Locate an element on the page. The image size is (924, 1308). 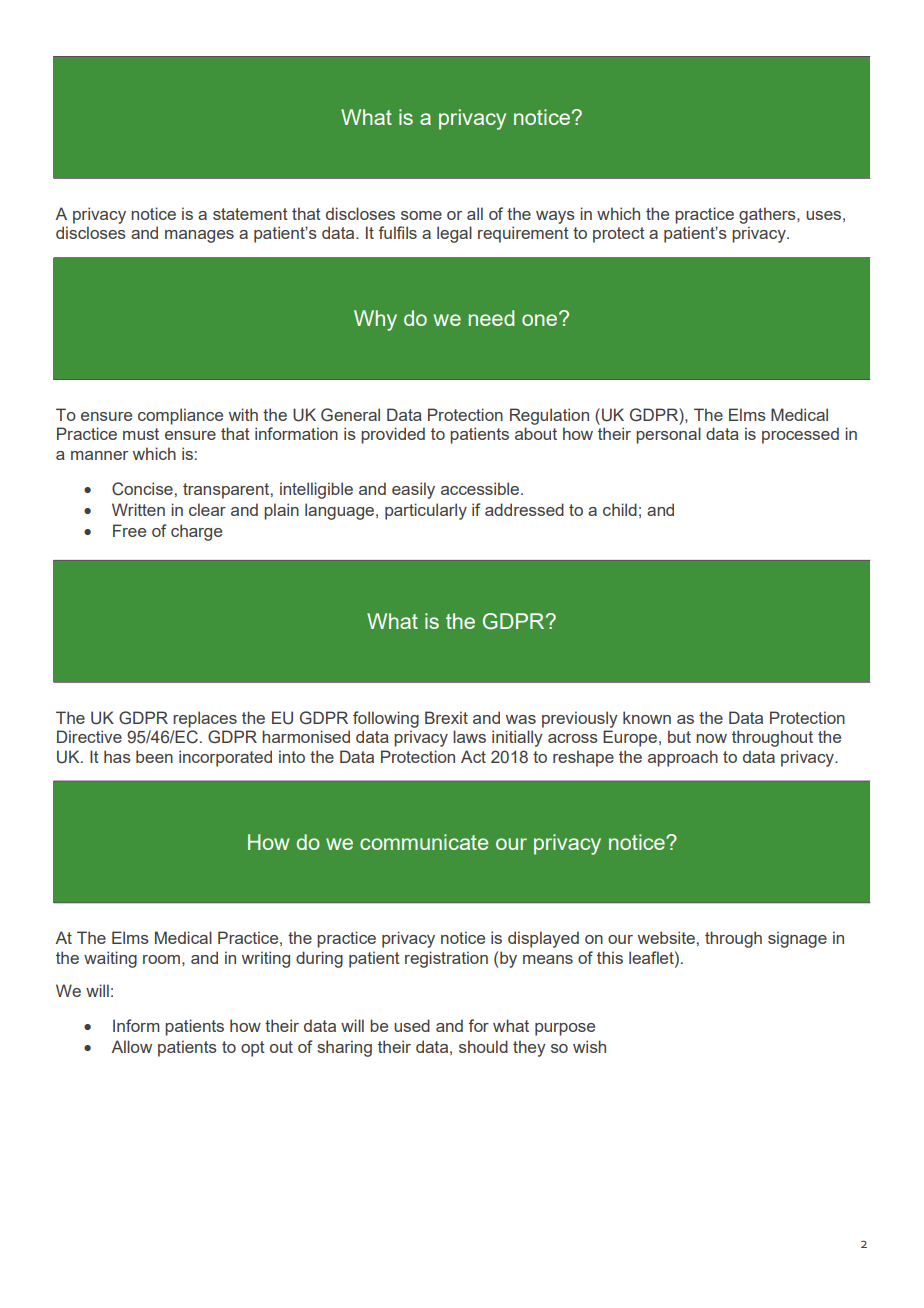
website is located at coordinates (666, 937).
